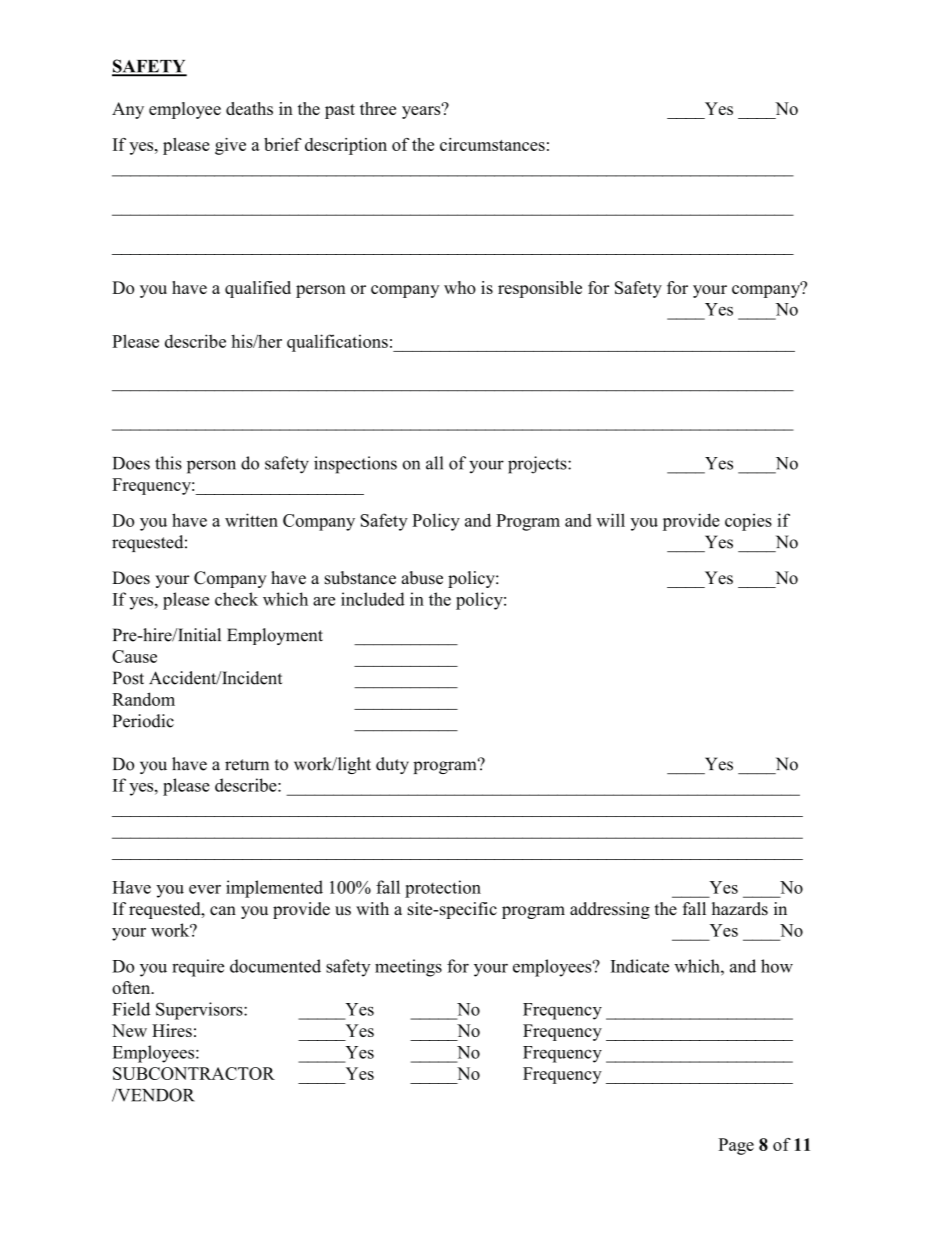 The height and width of the document is (1233, 952). Describe the element at coordinates (540, 289) in the document. I see `responsible` at that location.
